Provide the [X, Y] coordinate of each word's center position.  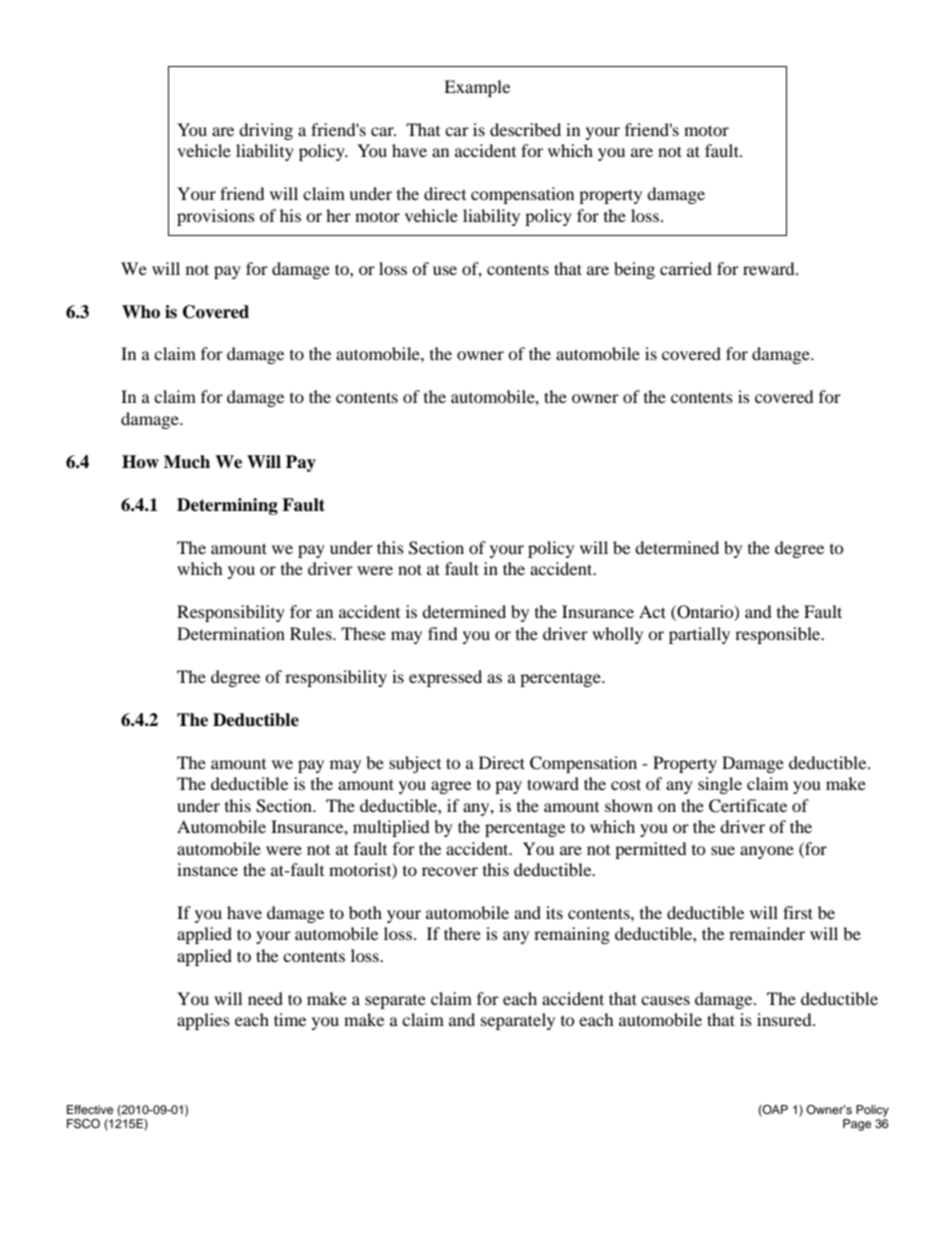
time [290, 1019]
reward [770, 268]
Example [477, 88]
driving [266, 131]
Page [857, 1125]
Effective [90, 1109]
